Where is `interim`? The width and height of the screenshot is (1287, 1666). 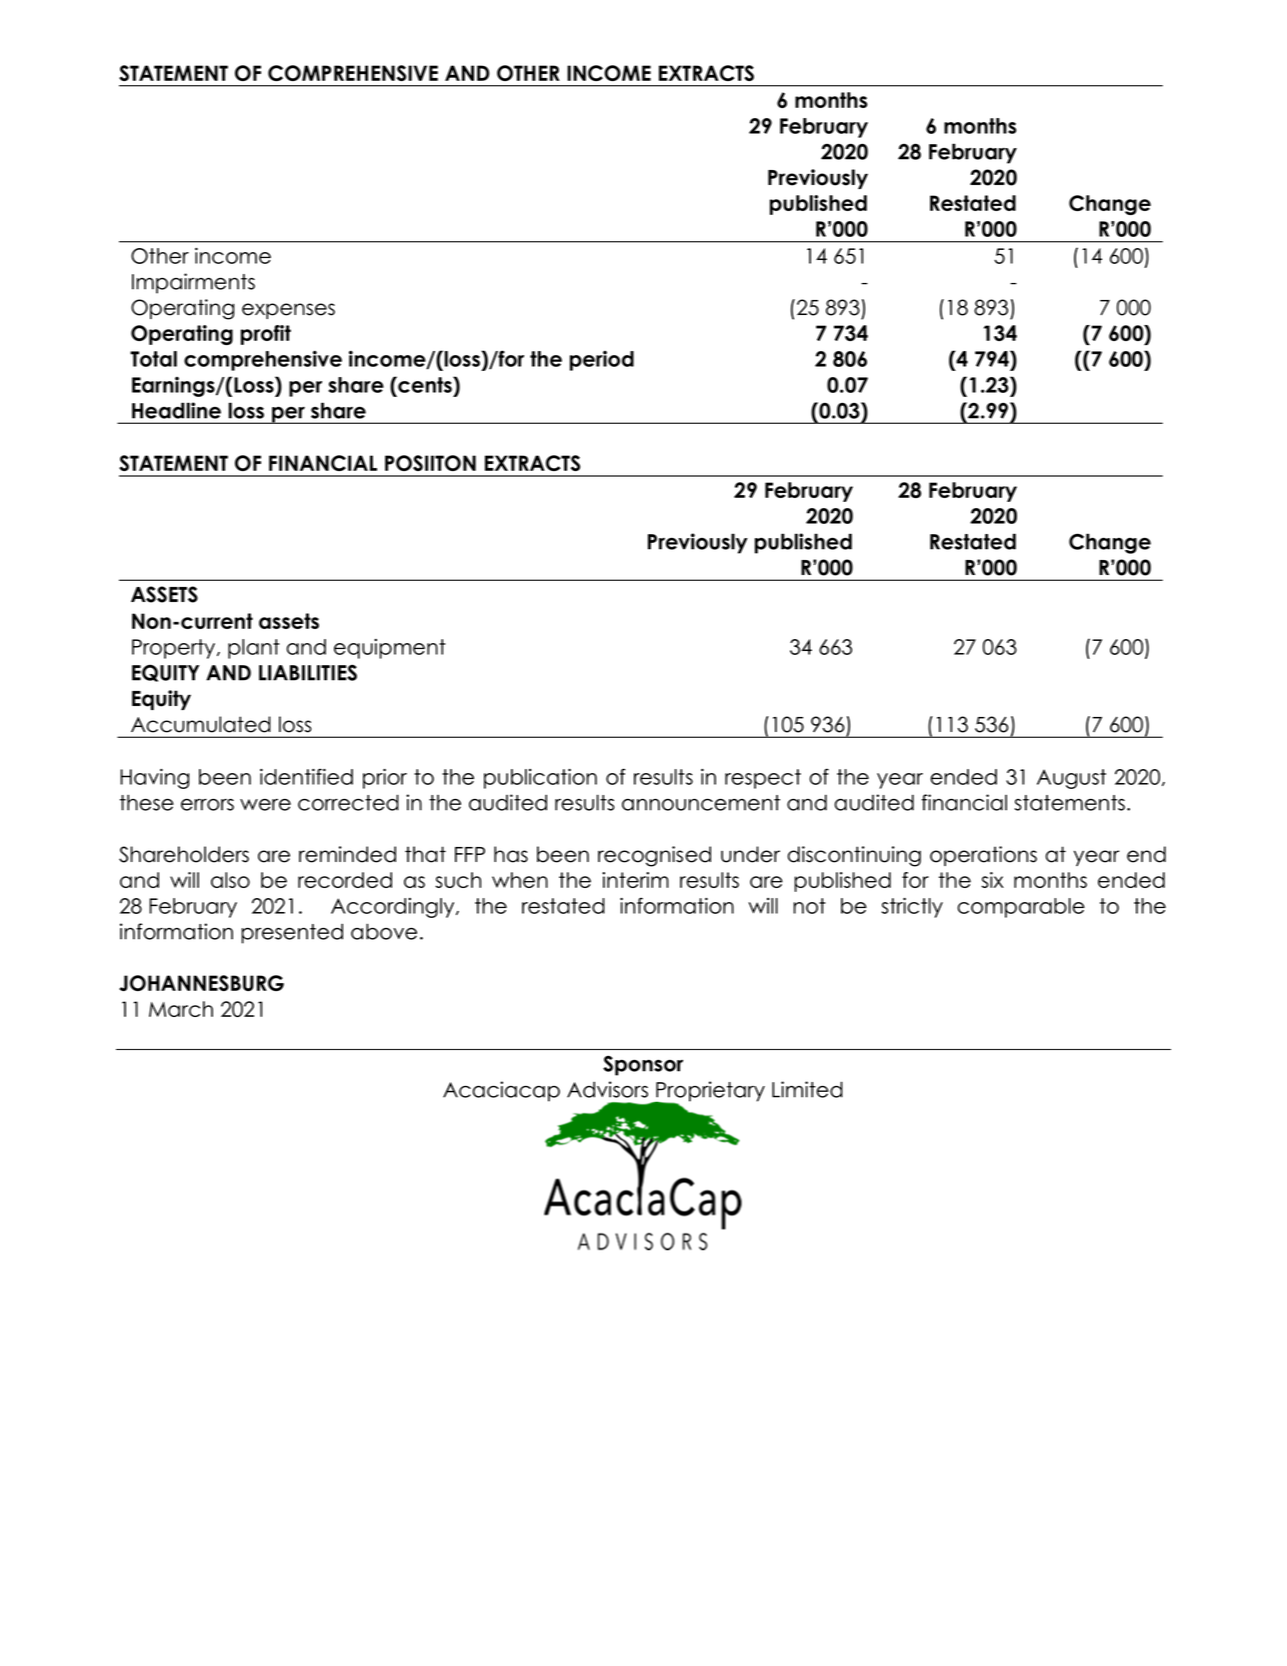
interim is located at coordinates (635, 880).
